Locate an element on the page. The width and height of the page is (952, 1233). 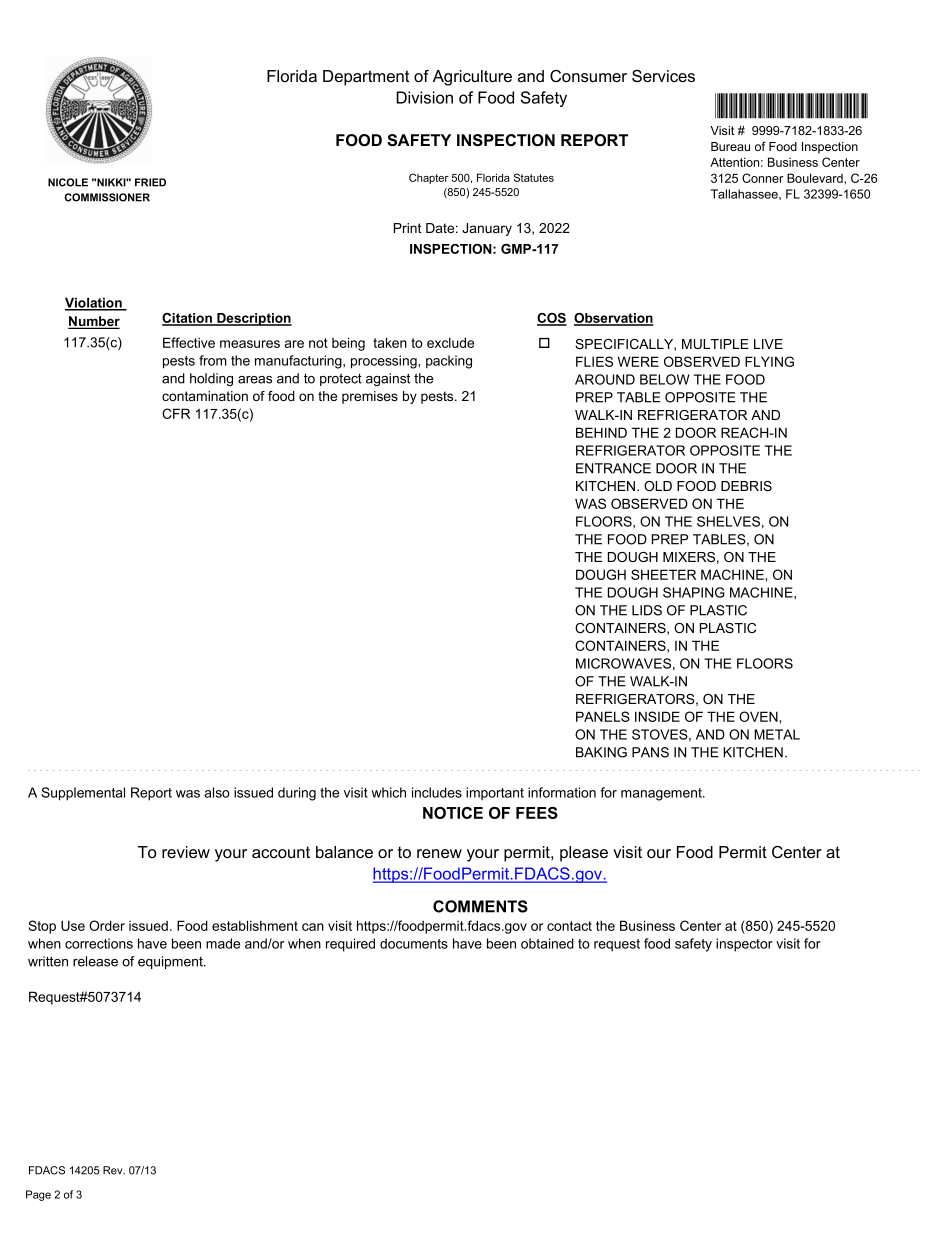
Supplemental is located at coordinates (83, 794).
